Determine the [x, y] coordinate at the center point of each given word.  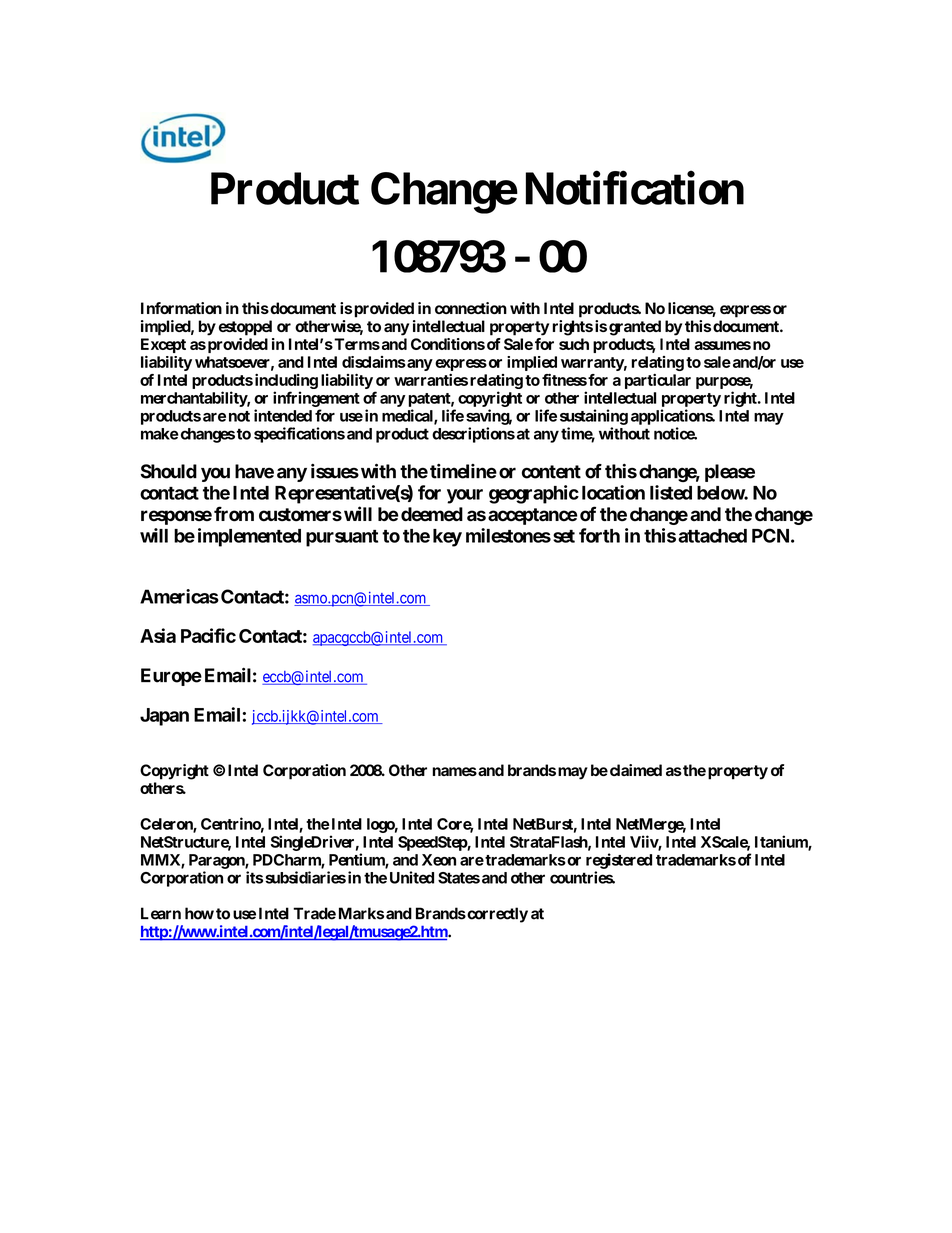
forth [599, 535]
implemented [249, 537]
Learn [161, 913]
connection [471, 308]
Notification [635, 188]
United [412, 877]
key [447, 538]
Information [181, 308]
